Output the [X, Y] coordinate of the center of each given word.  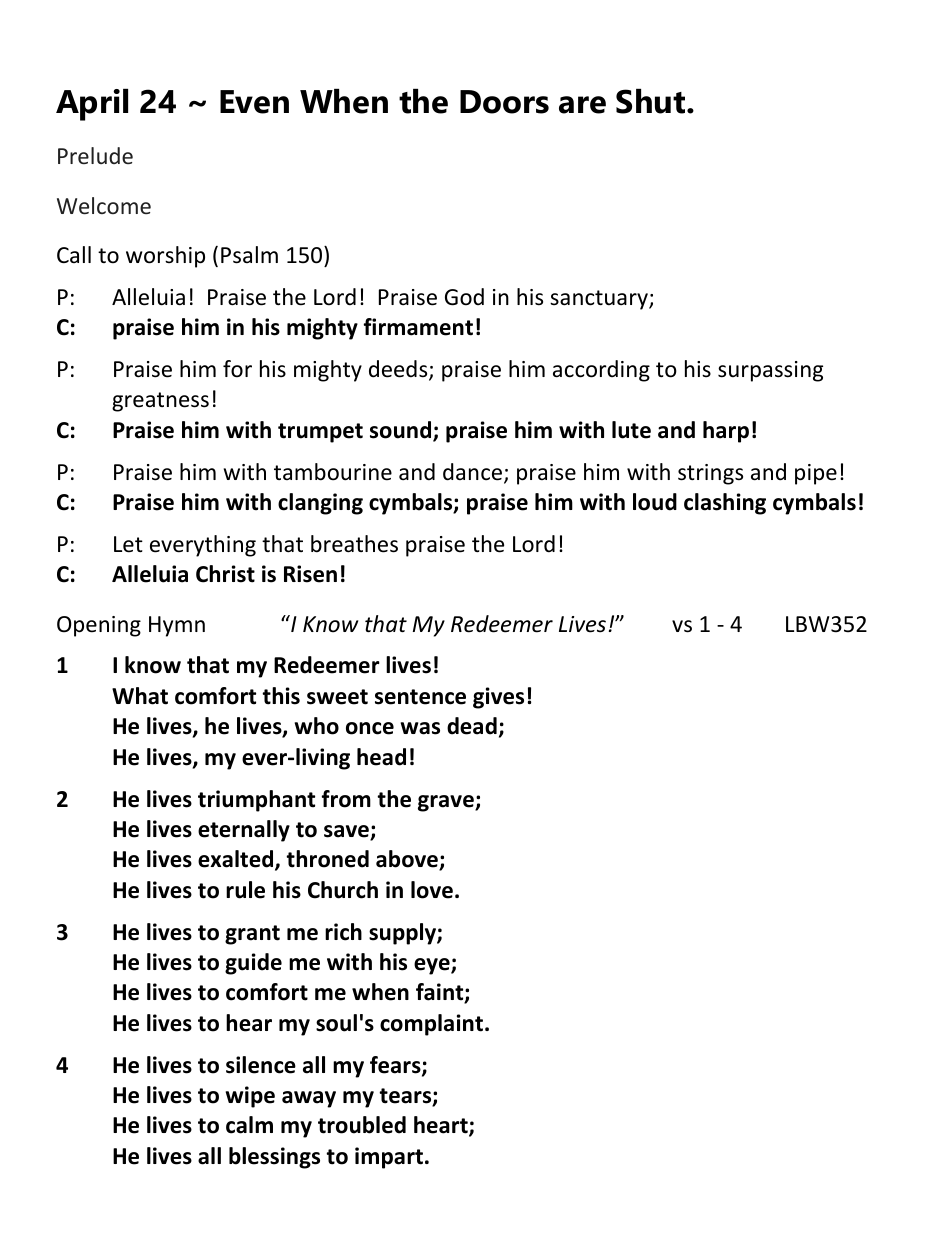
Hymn [177, 626]
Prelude [95, 155]
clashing [725, 504]
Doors [504, 102]
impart [389, 1158]
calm [249, 1125]
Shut [652, 101]
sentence [420, 697]
